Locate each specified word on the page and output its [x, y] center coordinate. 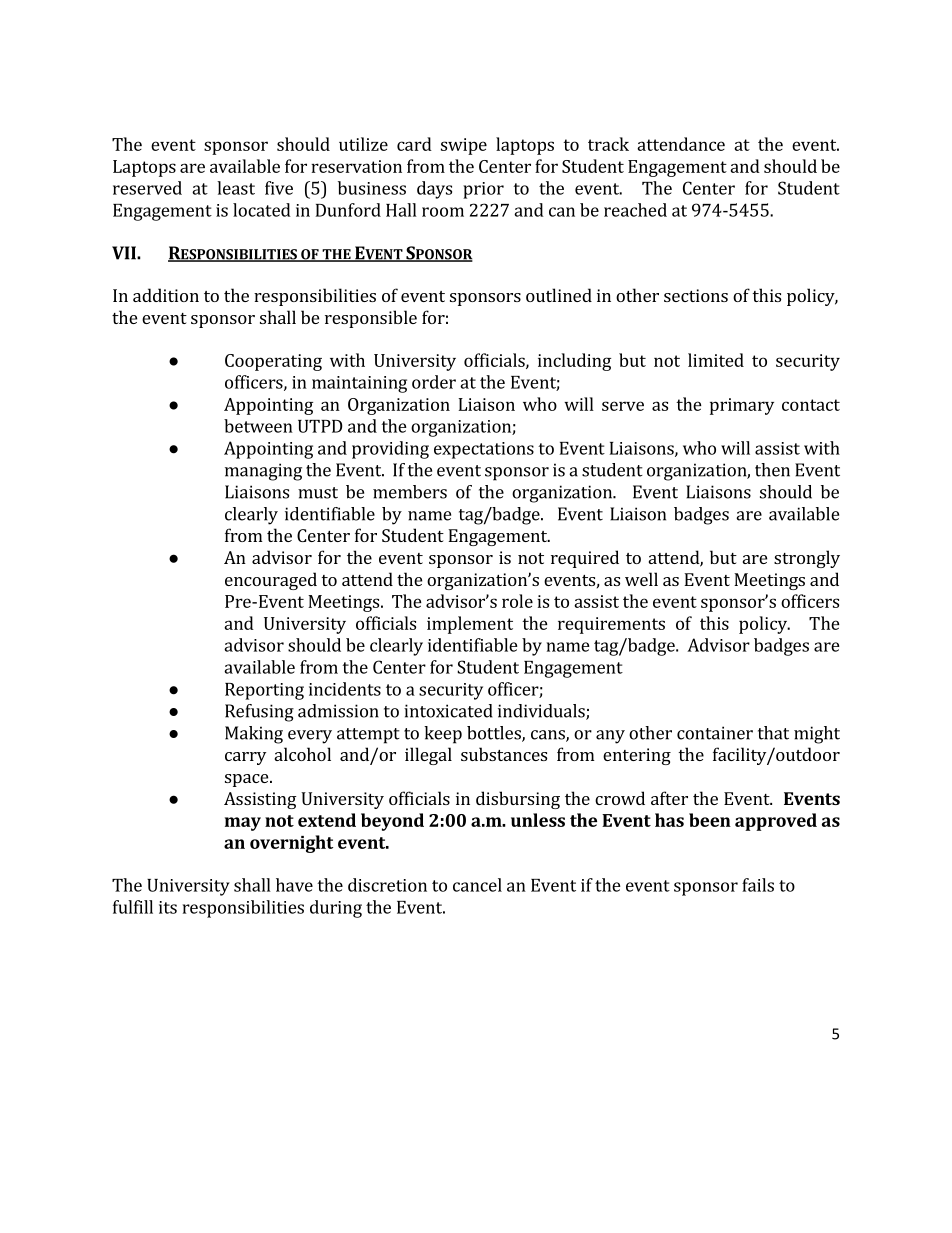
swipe [464, 146]
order [434, 382]
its [168, 907]
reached [635, 210]
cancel [477, 885]
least [236, 188]
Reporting [264, 691]
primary [742, 406]
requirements [611, 625]
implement [470, 625]
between [258, 426]
